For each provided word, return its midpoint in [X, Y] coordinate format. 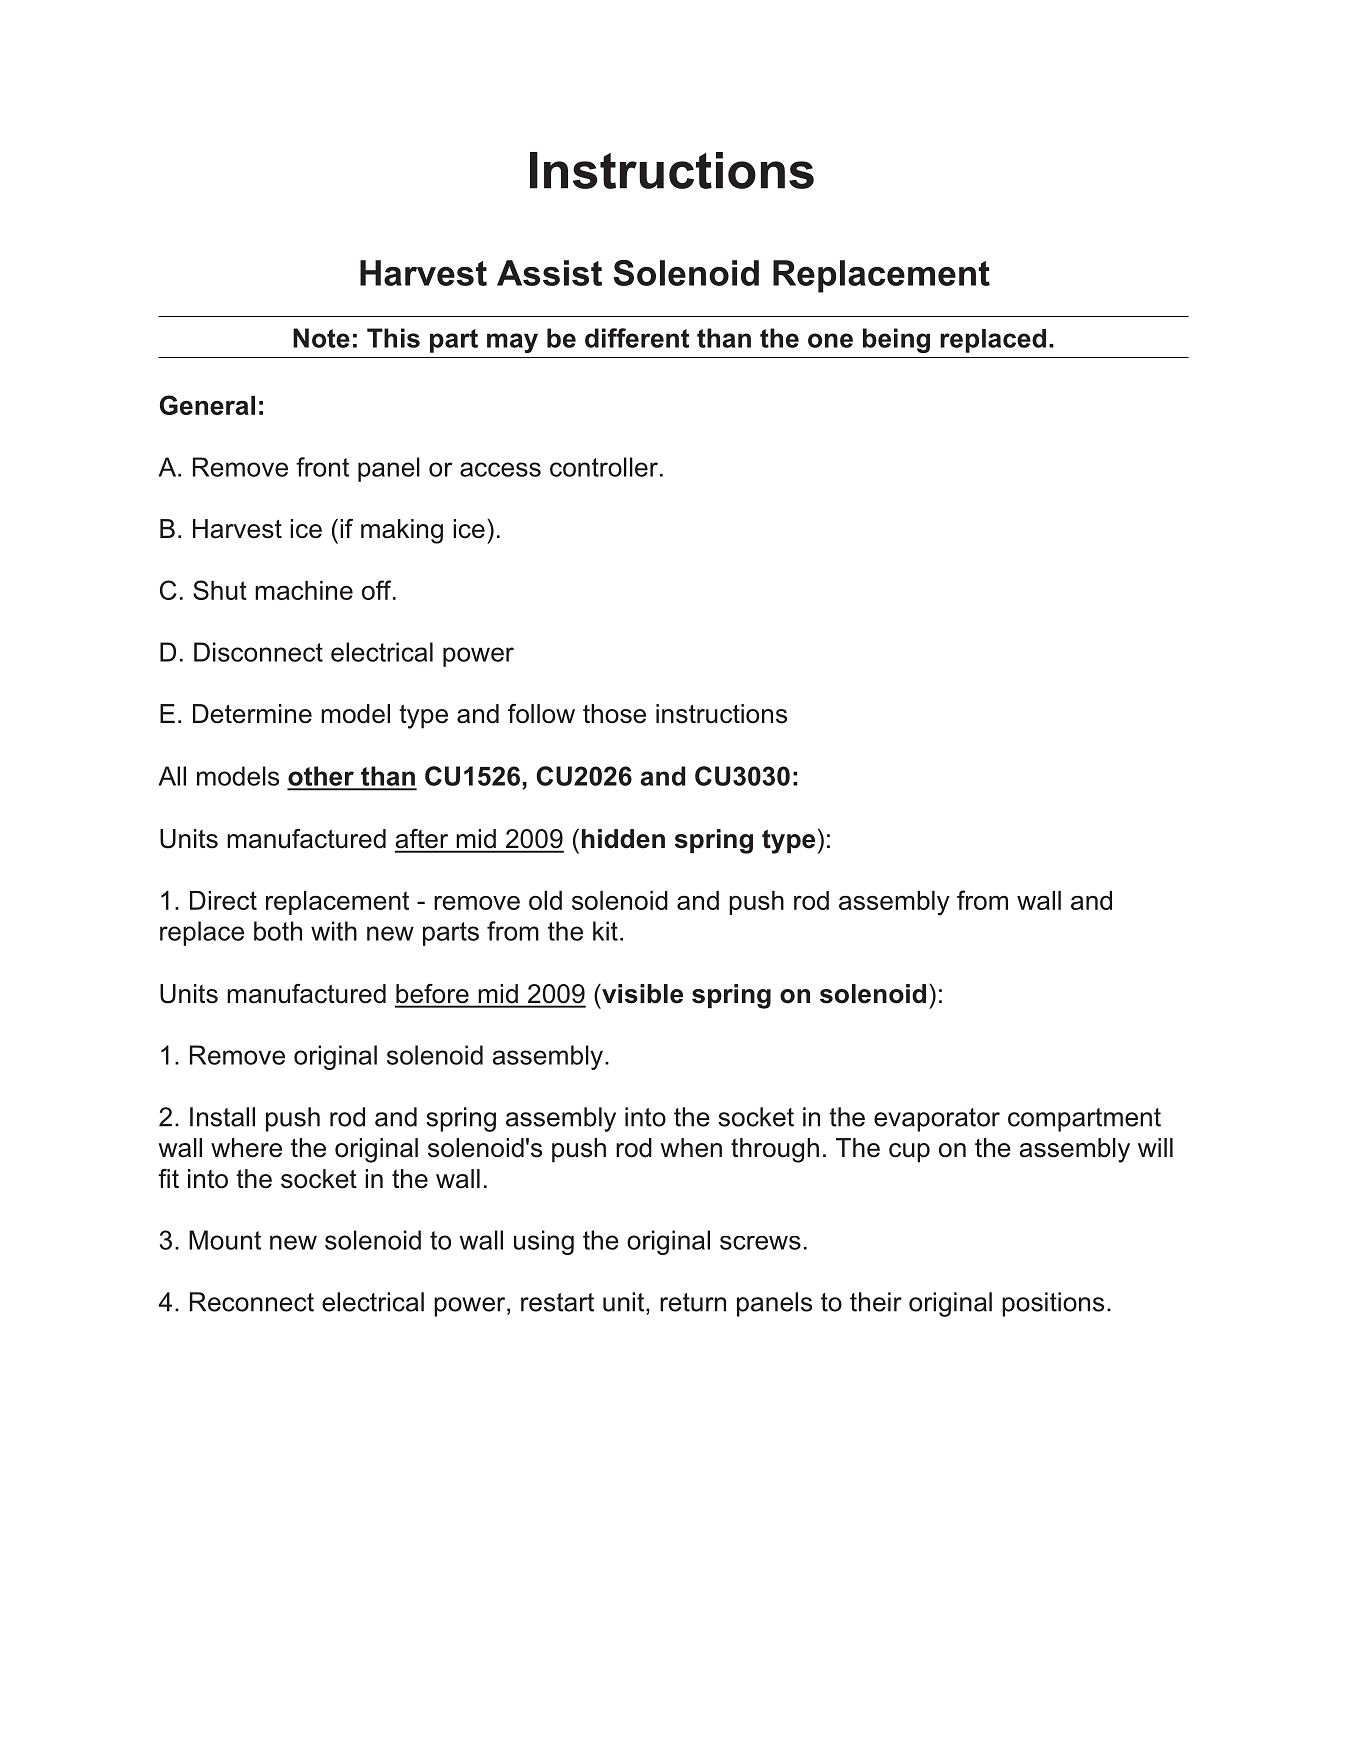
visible [641, 994]
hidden [623, 839]
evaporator [937, 1120]
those [614, 714]
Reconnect [252, 1302]
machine [304, 590]
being [896, 340]
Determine [252, 714]
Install [222, 1117]
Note [321, 338]
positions [1053, 1304]
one [830, 340]
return [693, 1302]
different [637, 338]
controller [604, 467]
